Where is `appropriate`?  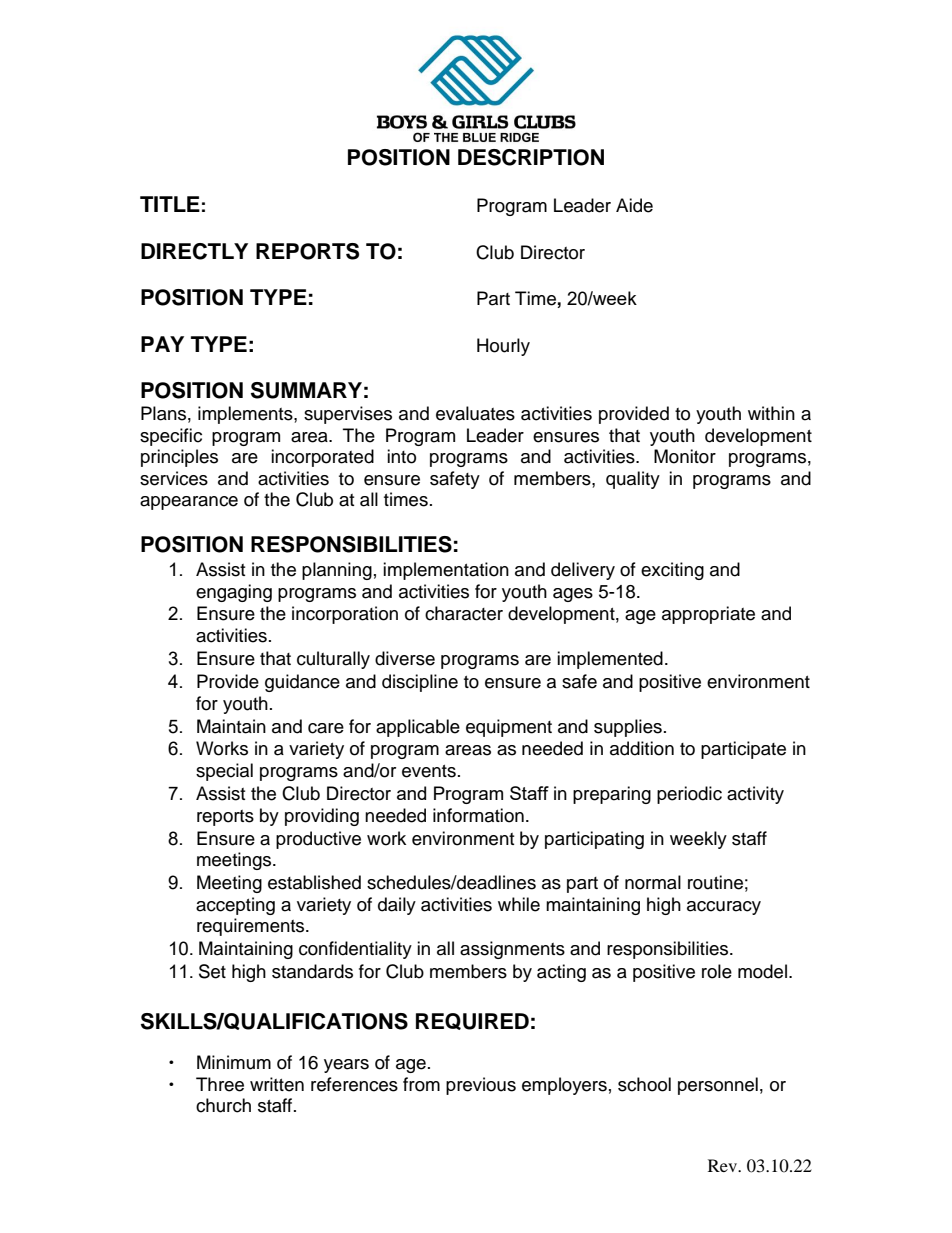 appropriate is located at coordinates (708, 615).
